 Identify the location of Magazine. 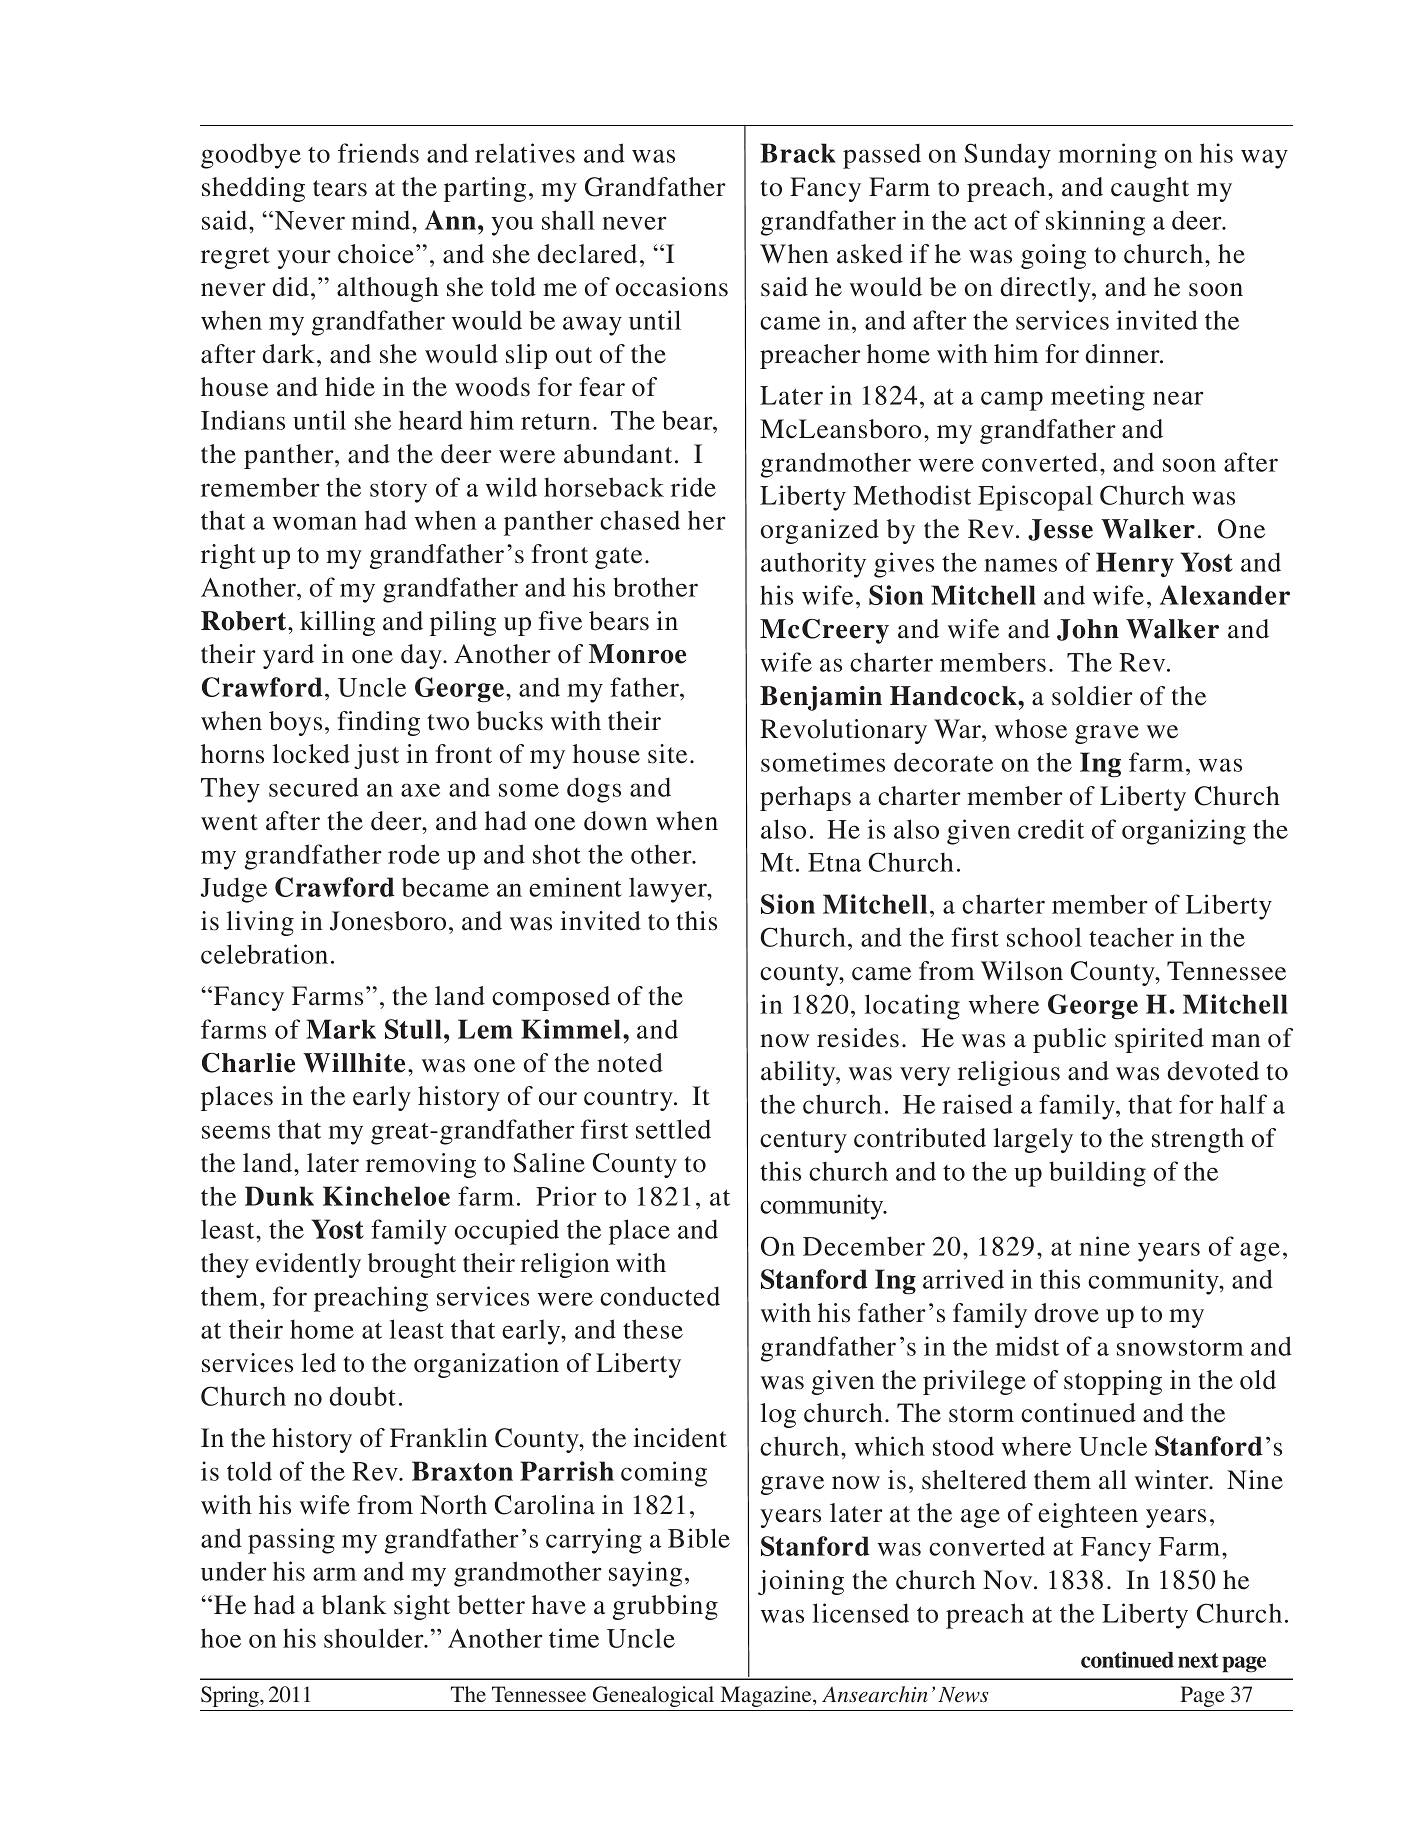
(767, 1696).
